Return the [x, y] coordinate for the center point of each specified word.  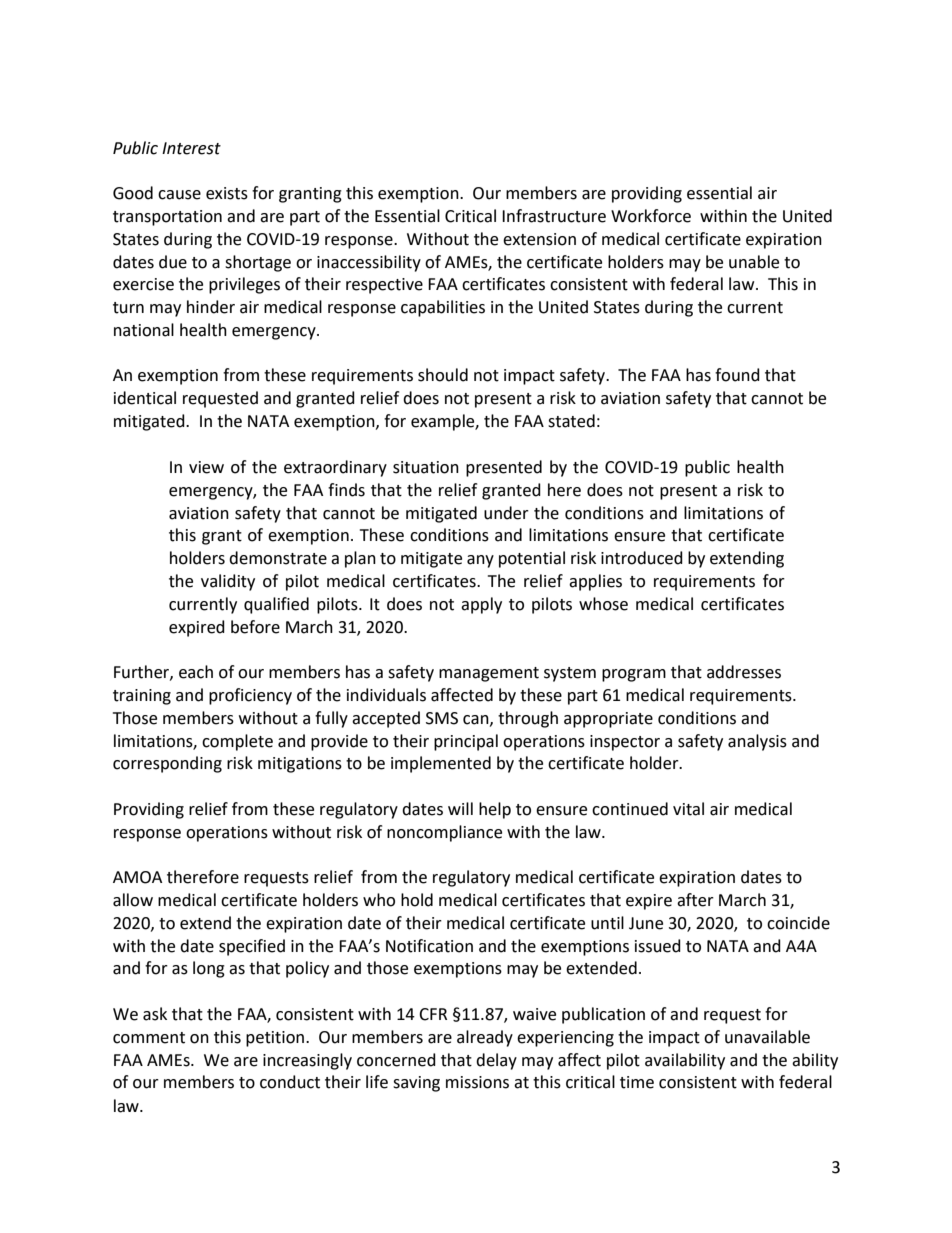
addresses [744, 672]
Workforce [651, 216]
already [485, 1038]
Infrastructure [554, 216]
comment [149, 1038]
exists [227, 193]
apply [481, 605]
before [255, 627]
